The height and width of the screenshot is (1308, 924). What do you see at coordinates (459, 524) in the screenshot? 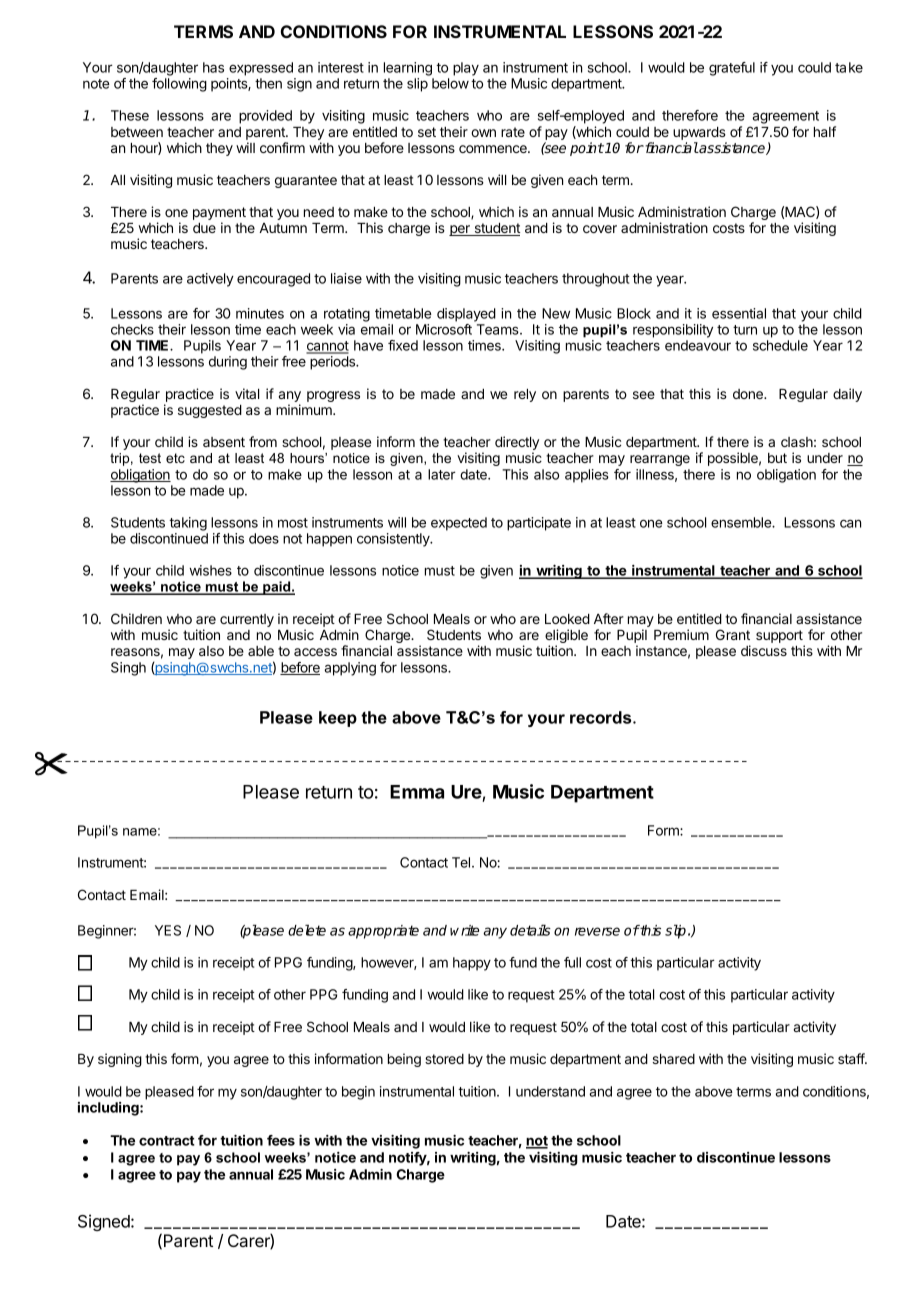
I see `expected` at bounding box center [459, 524].
